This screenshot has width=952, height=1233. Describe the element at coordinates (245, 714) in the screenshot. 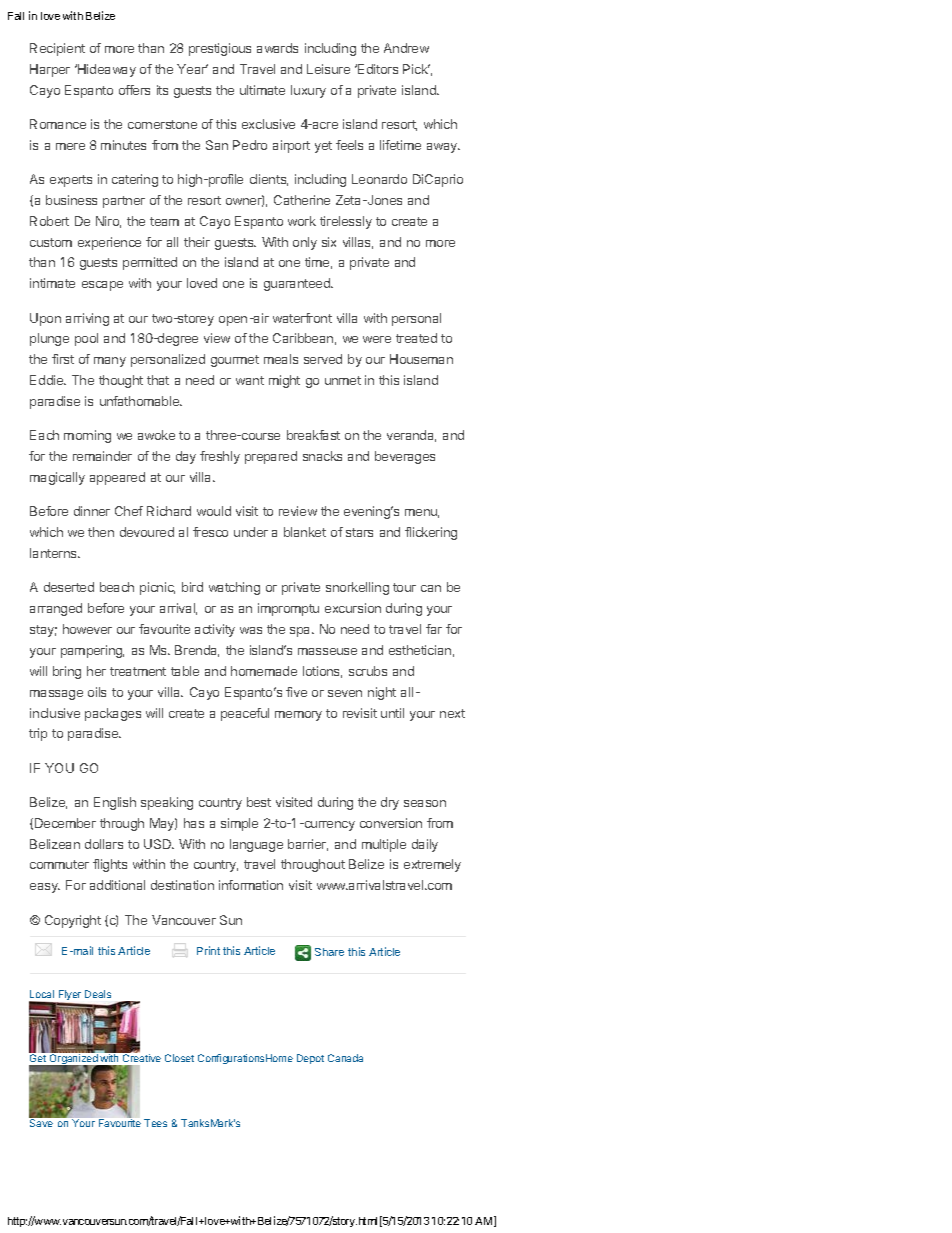

I see `peaceful` at that location.
